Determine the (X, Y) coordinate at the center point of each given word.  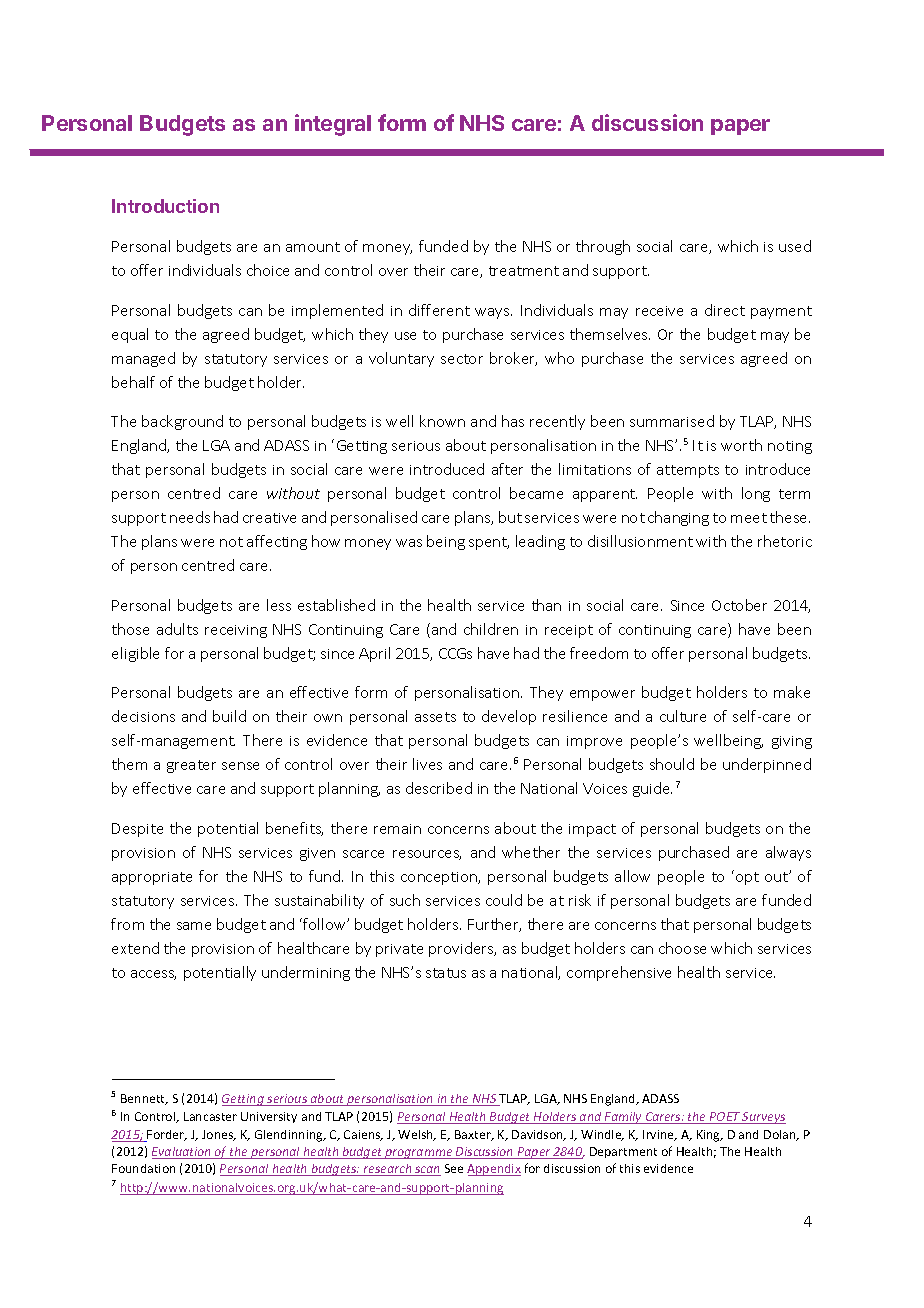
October (739, 605)
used (795, 246)
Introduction (165, 206)
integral (333, 125)
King (710, 1136)
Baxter (474, 1135)
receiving (236, 631)
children (491, 629)
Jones (219, 1135)
